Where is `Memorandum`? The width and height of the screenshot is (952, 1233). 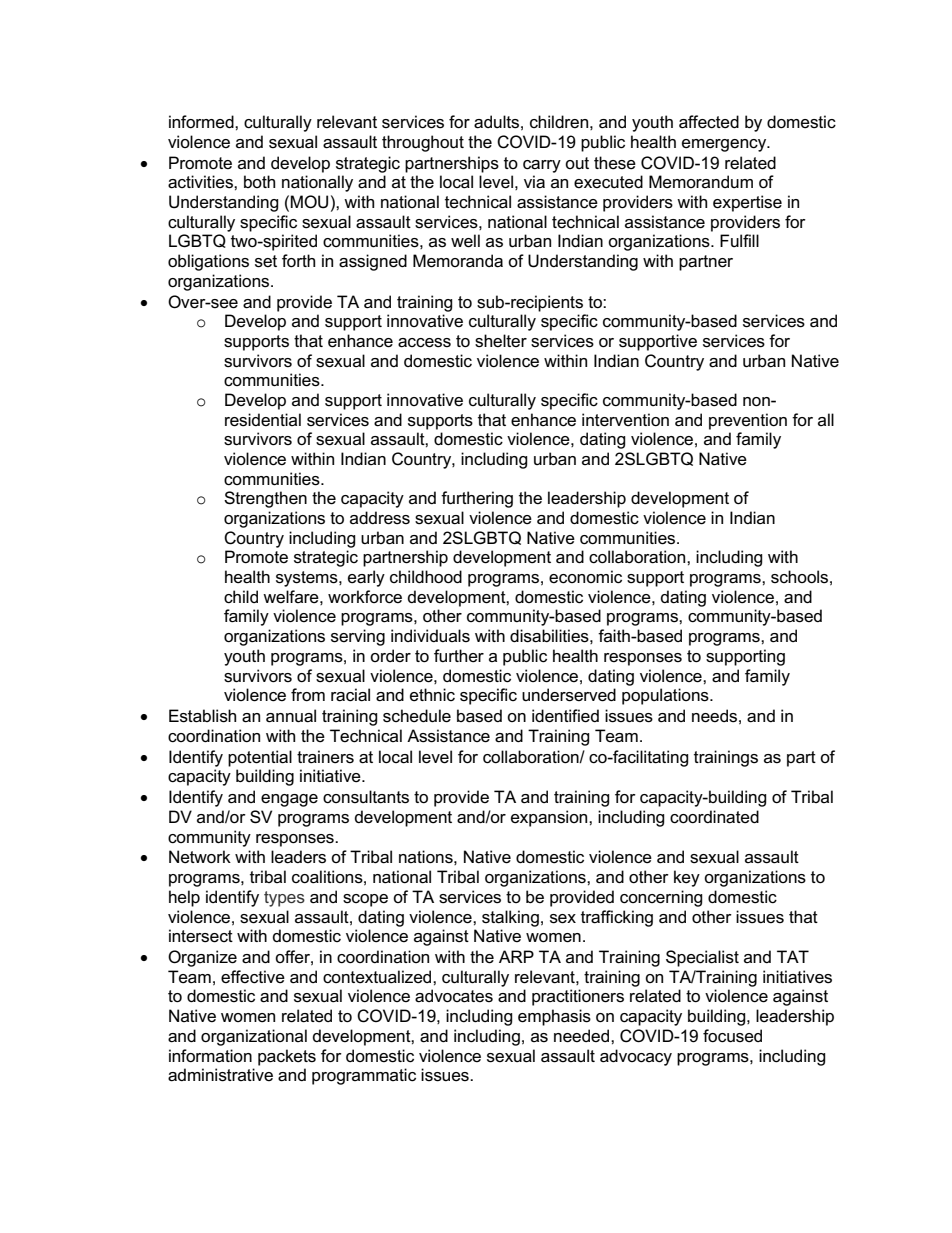
Memorandum is located at coordinates (701, 182).
